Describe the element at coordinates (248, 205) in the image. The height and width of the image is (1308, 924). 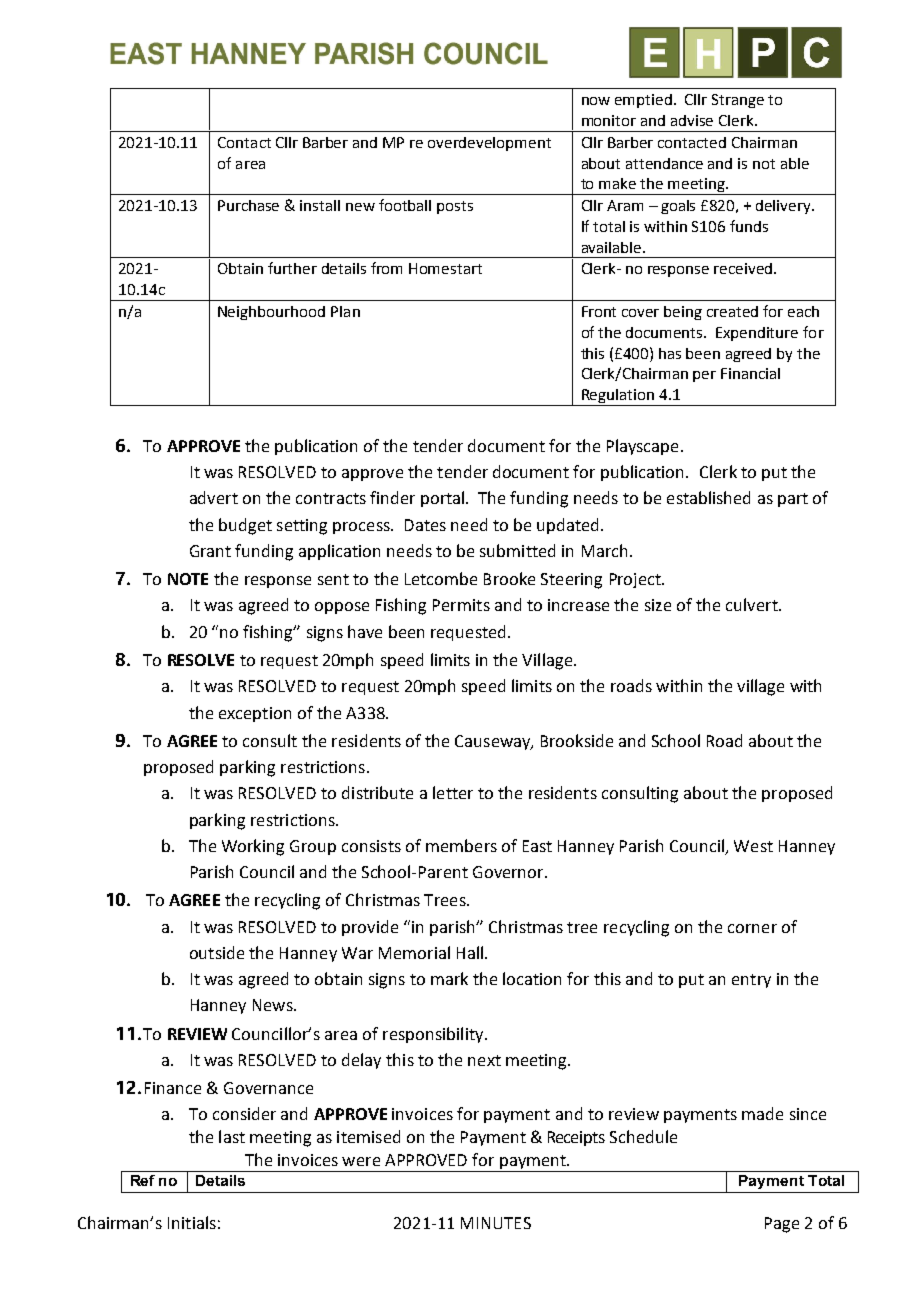
I see `Purchase` at that location.
